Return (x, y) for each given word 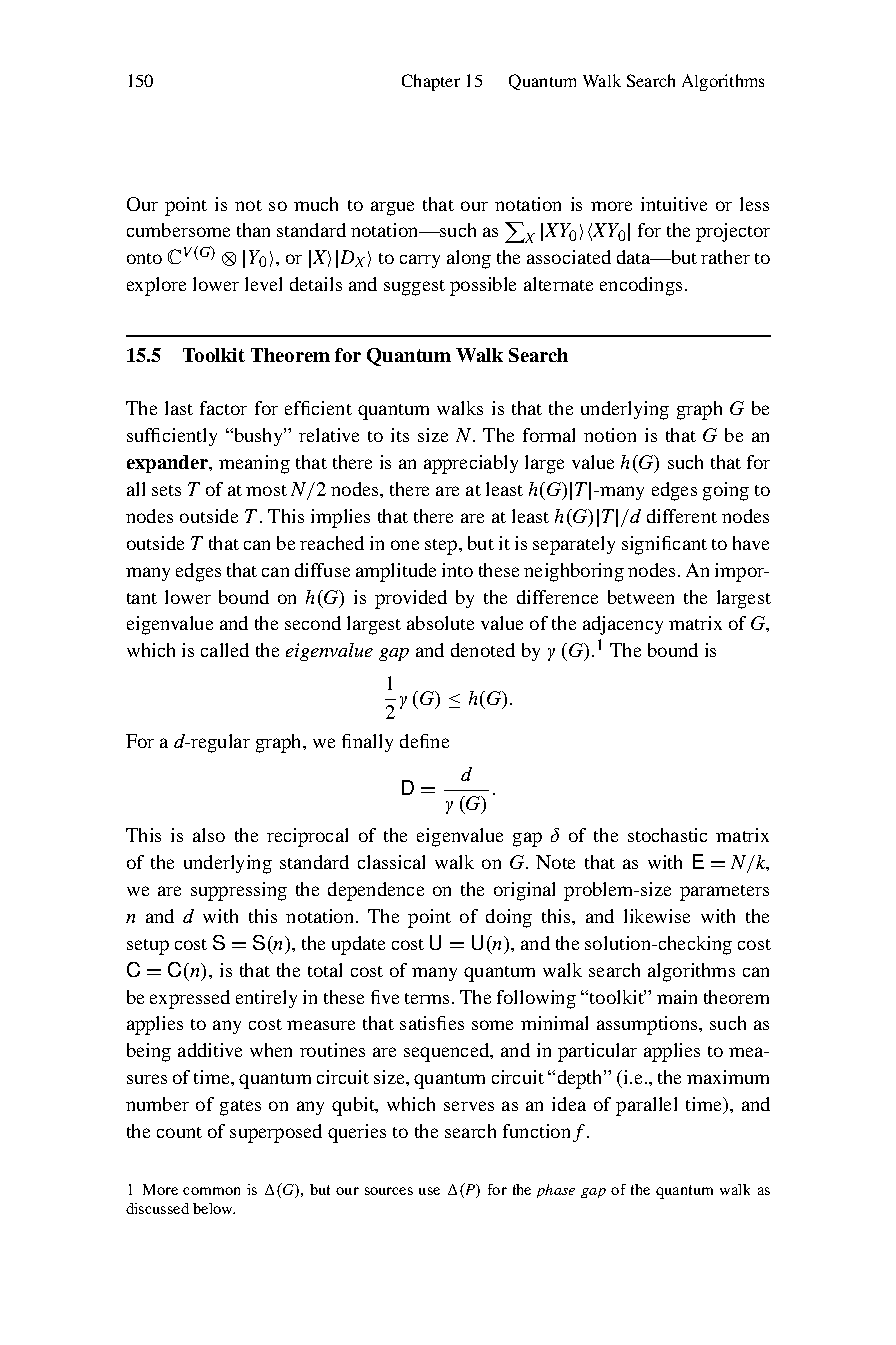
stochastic (667, 835)
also (209, 835)
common (211, 1191)
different (682, 516)
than (253, 230)
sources (389, 1191)
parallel (646, 1106)
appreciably (471, 464)
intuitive (674, 204)
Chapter (431, 82)
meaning (254, 464)
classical (391, 862)
